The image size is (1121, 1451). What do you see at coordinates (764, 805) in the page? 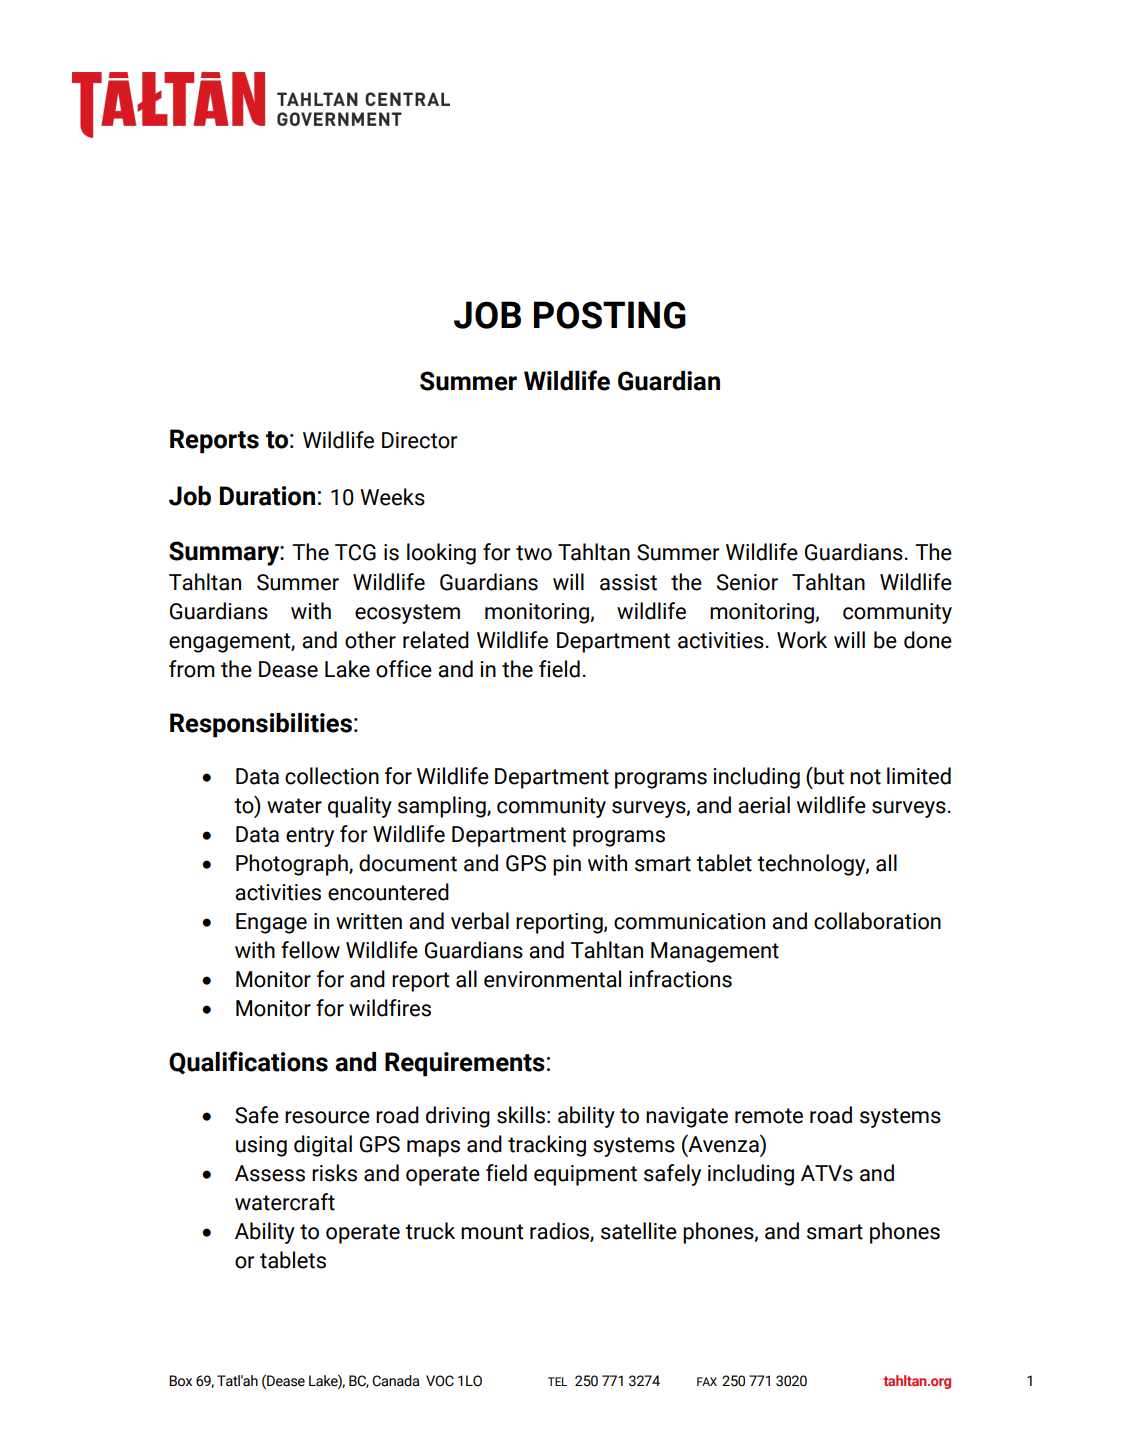
I see `aerial` at bounding box center [764, 805].
